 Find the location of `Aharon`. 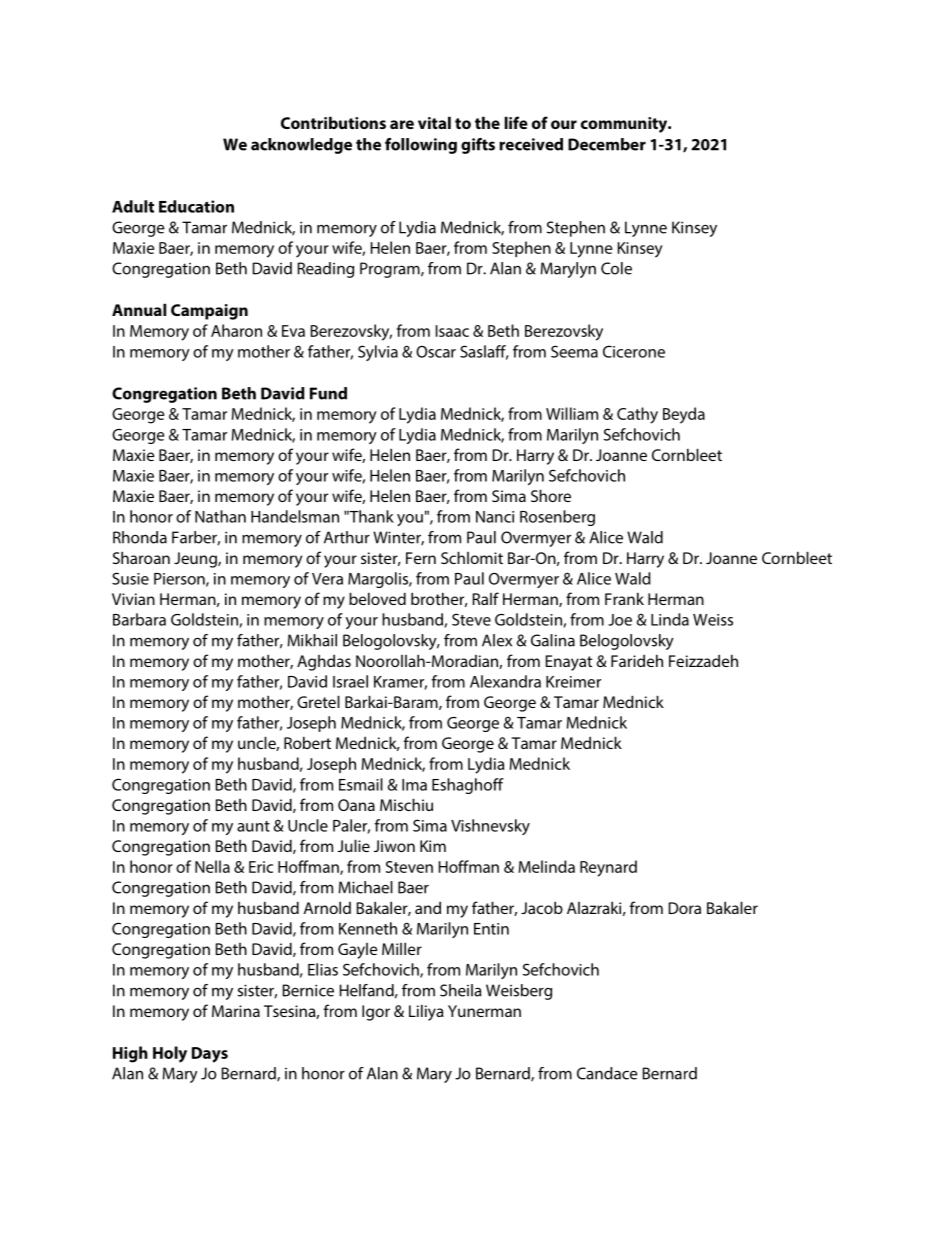

Aharon is located at coordinates (236, 330).
